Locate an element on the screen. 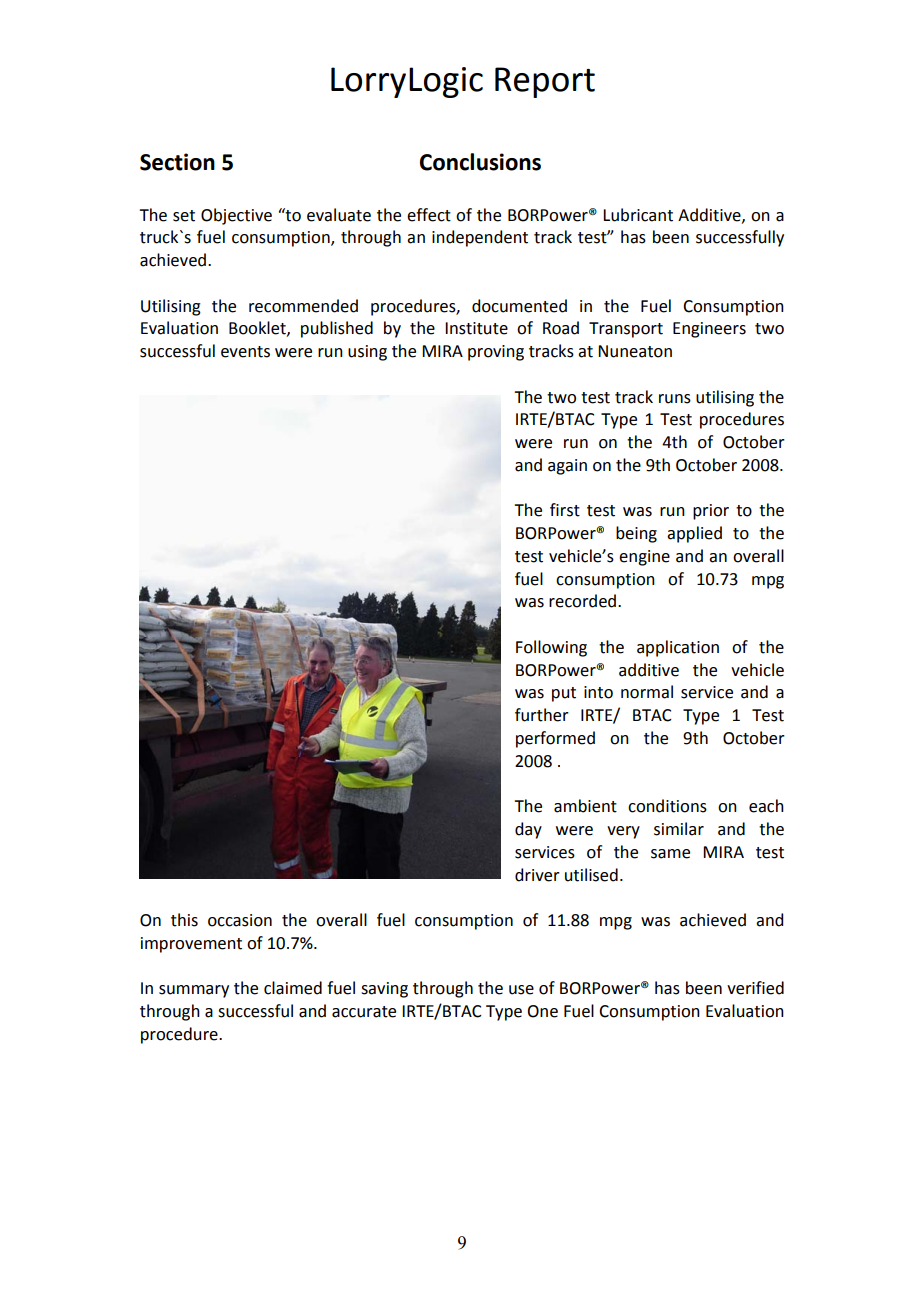  use is located at coordinates (521, 990).
